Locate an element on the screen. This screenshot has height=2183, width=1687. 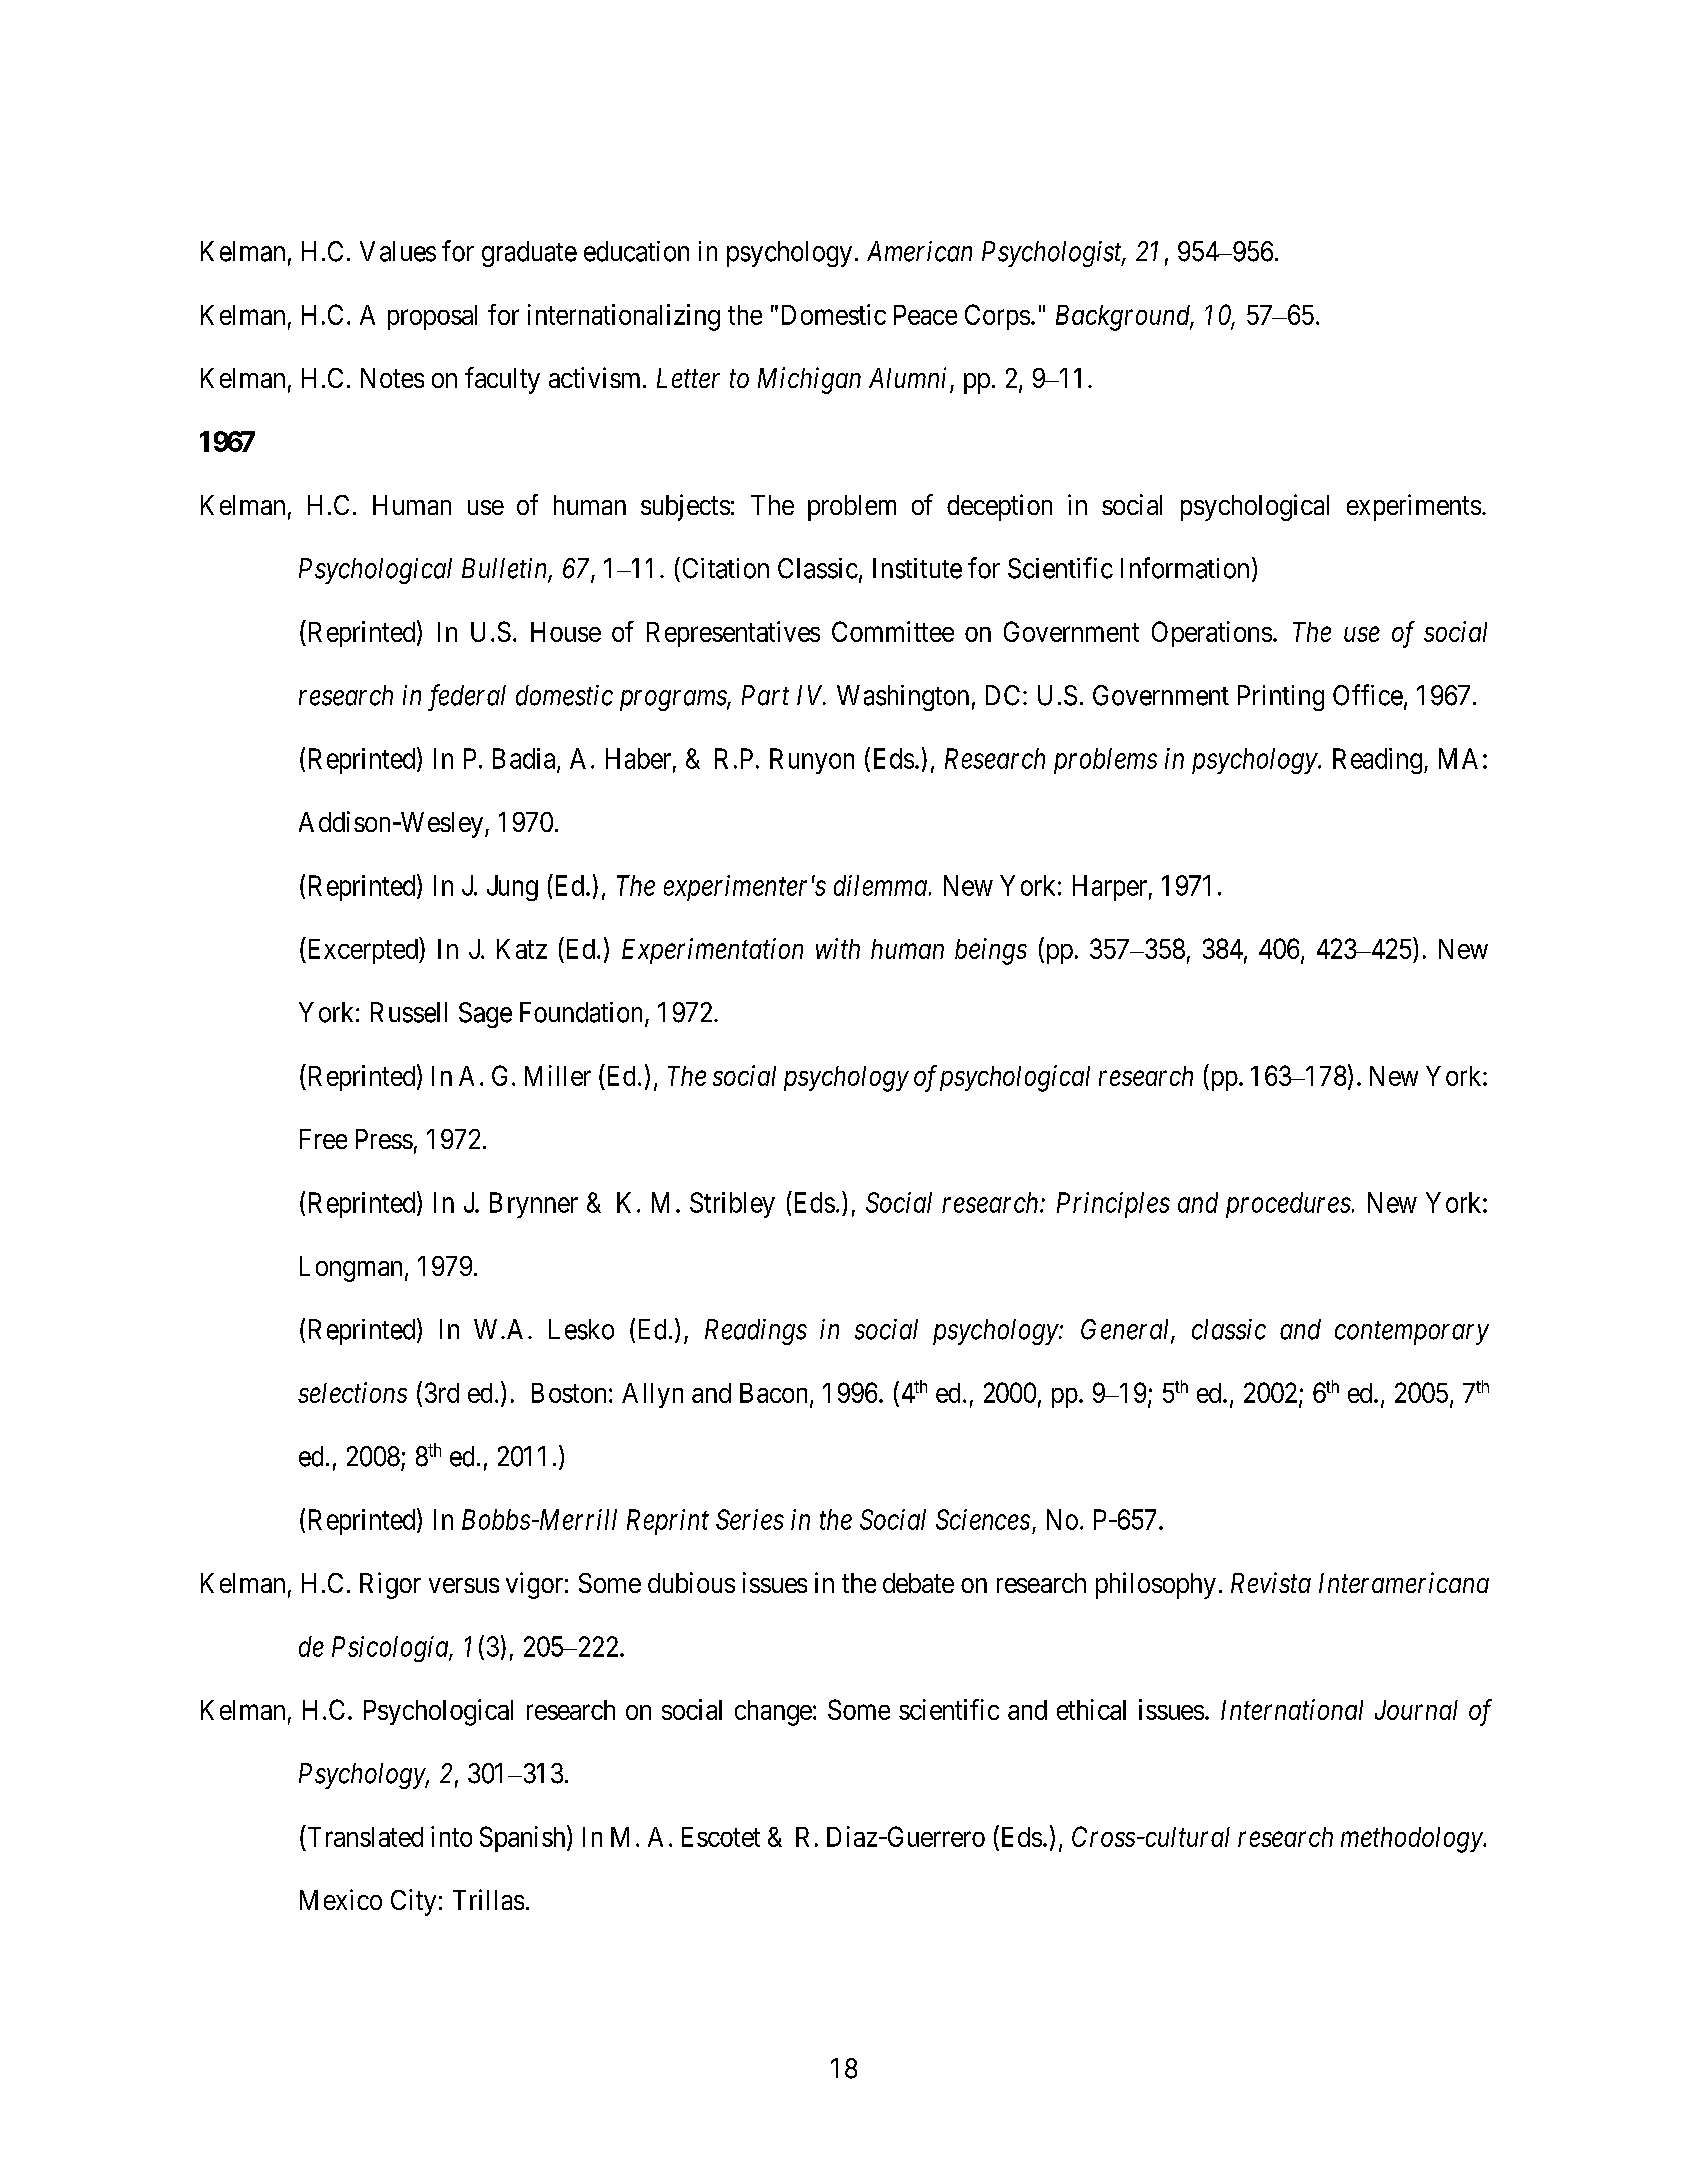
Sage is located at coordinates (485, 1015).
